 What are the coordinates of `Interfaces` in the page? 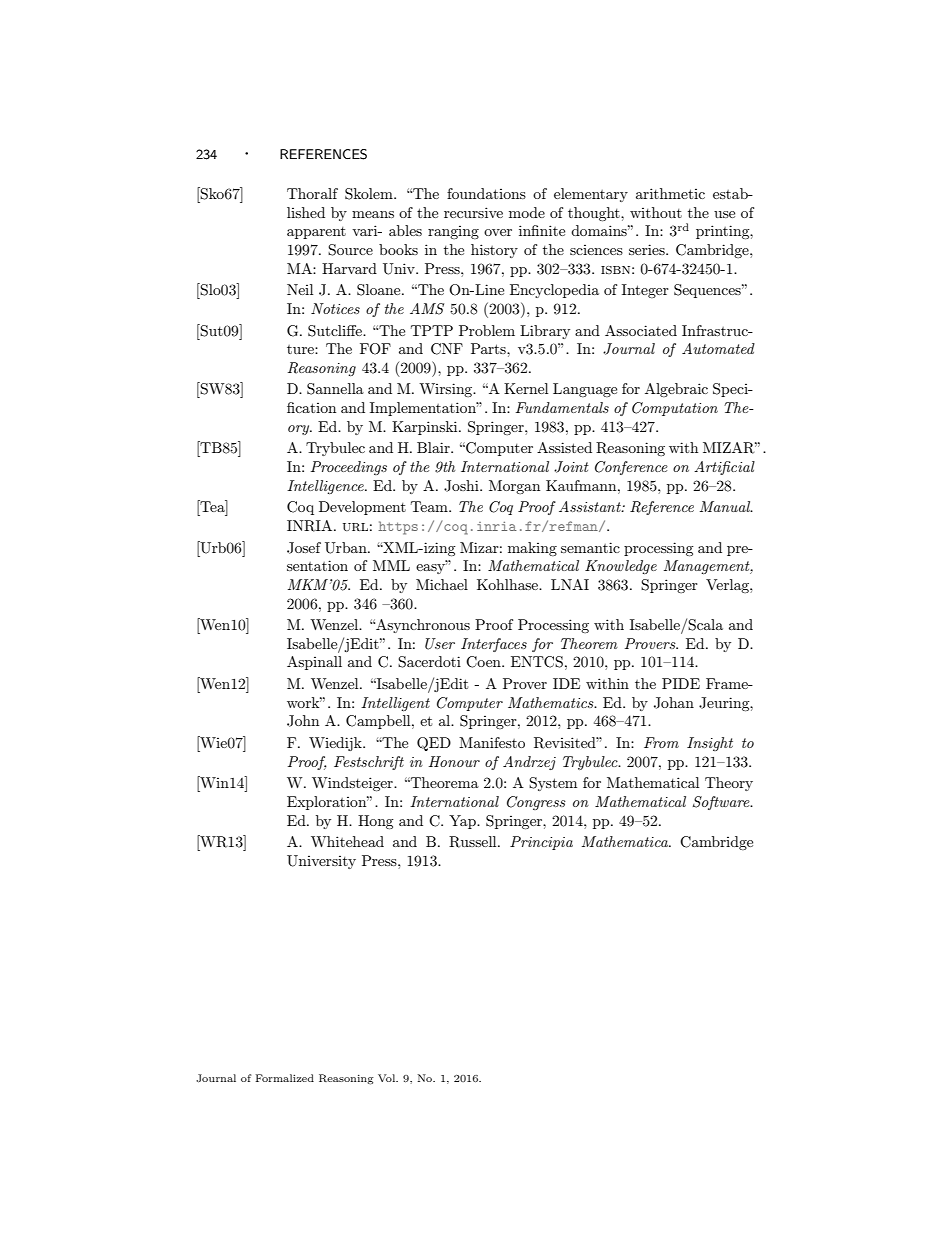 It's located at (494, 645).
